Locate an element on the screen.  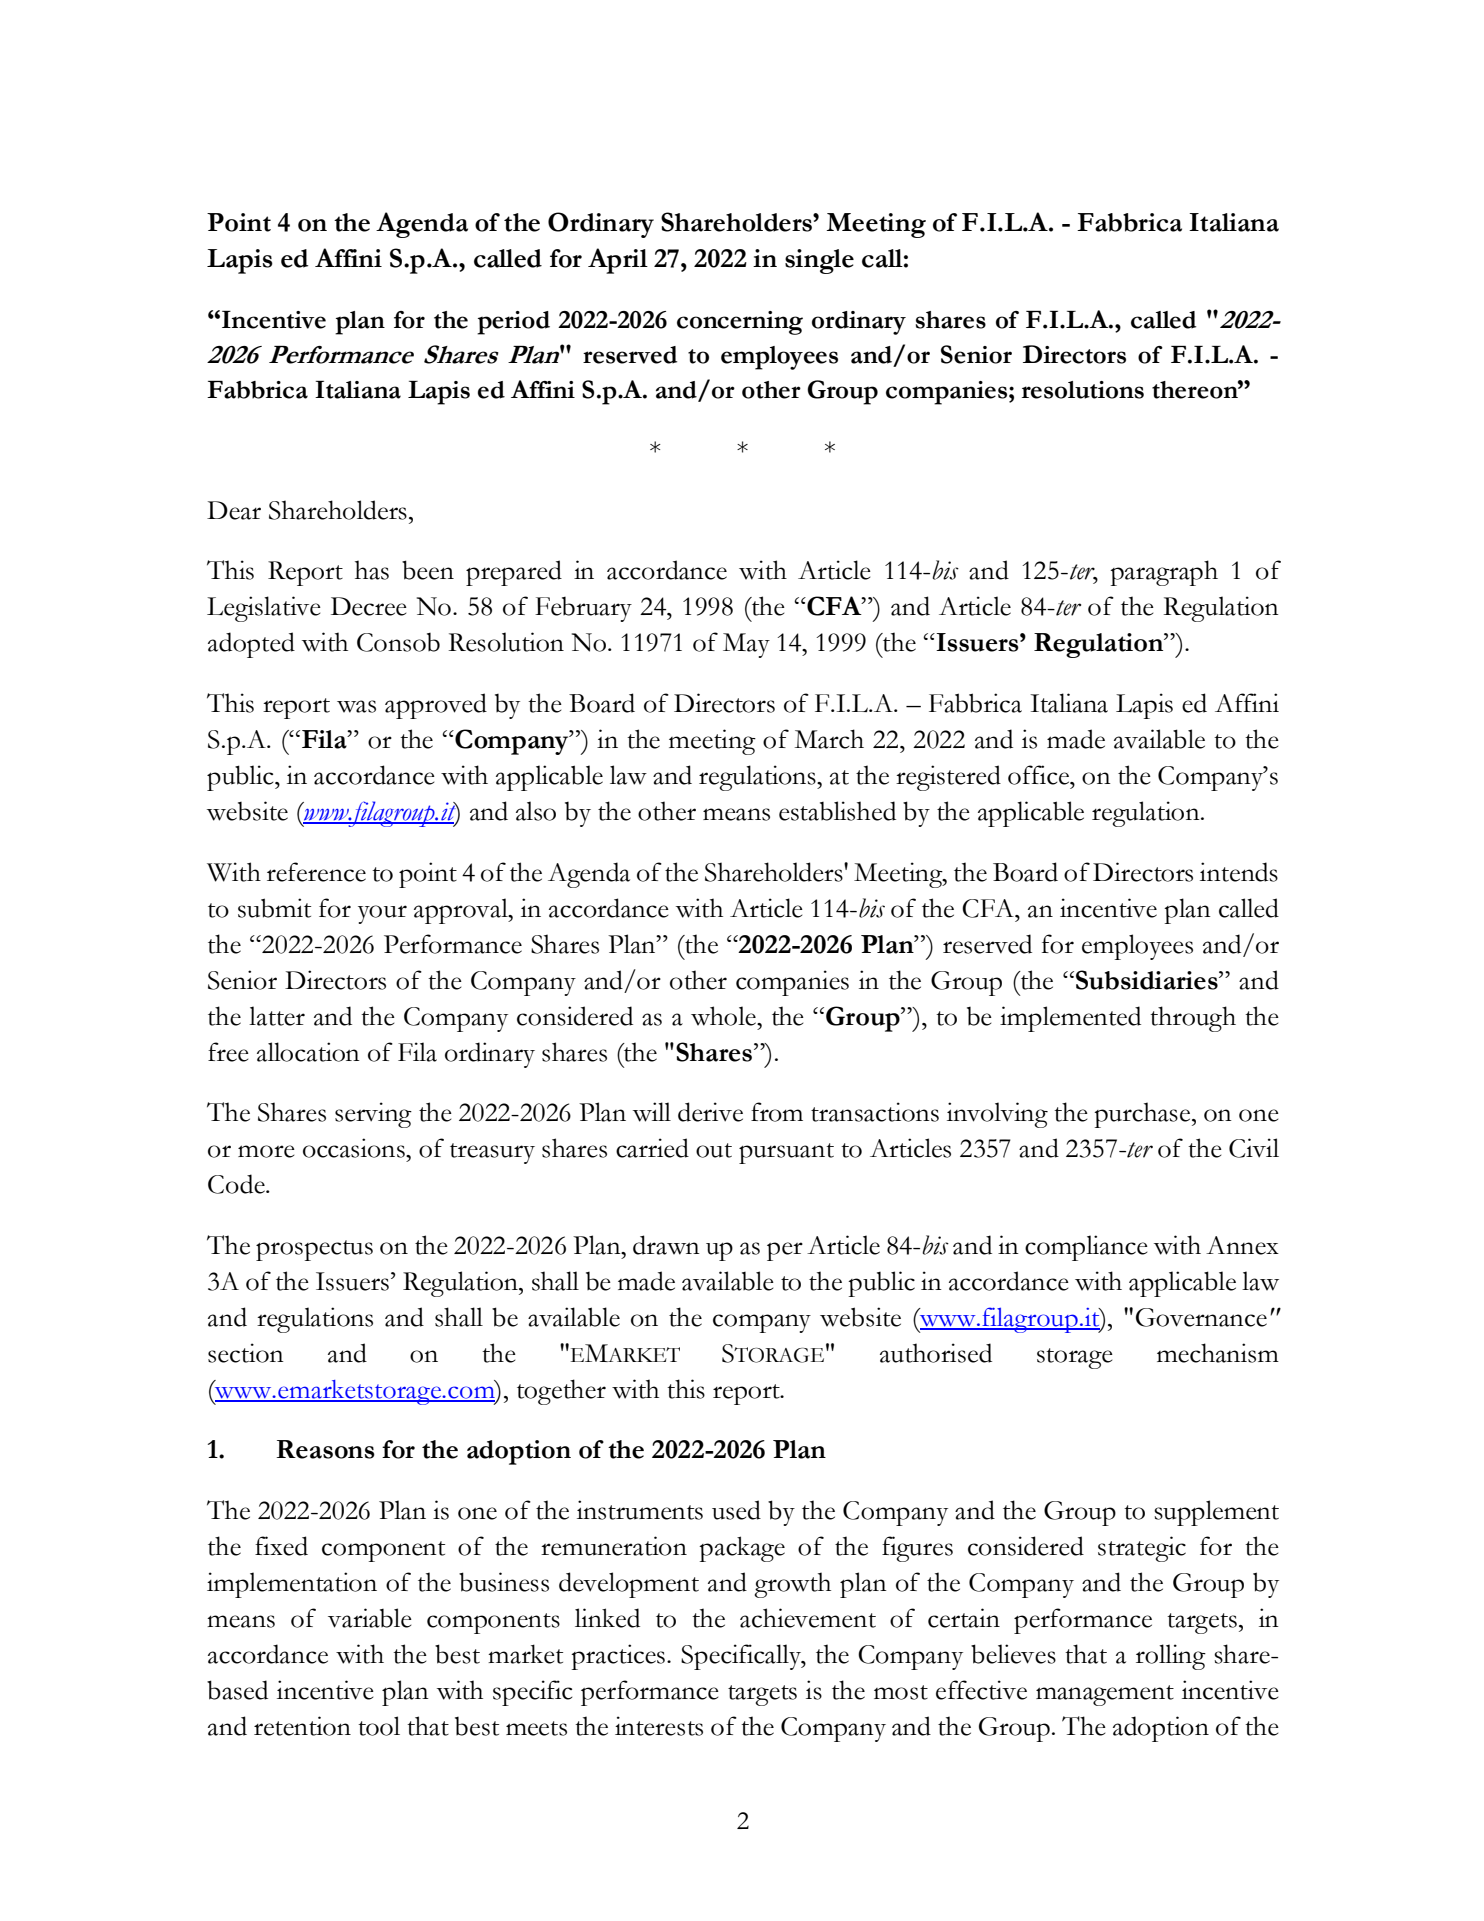
whole is located at coordinates (724, 1016).
